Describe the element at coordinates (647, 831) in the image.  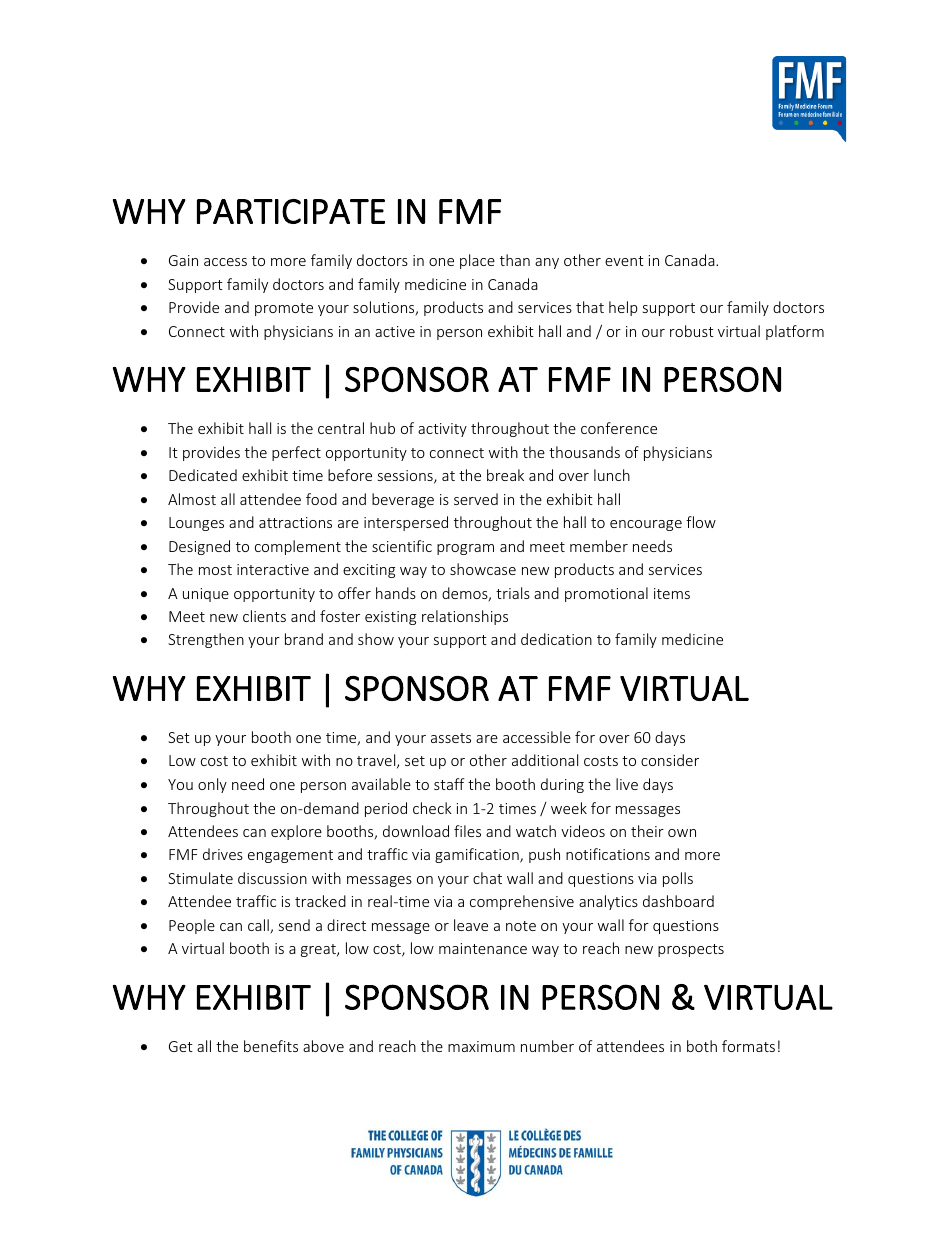
I see `their` at that location.
